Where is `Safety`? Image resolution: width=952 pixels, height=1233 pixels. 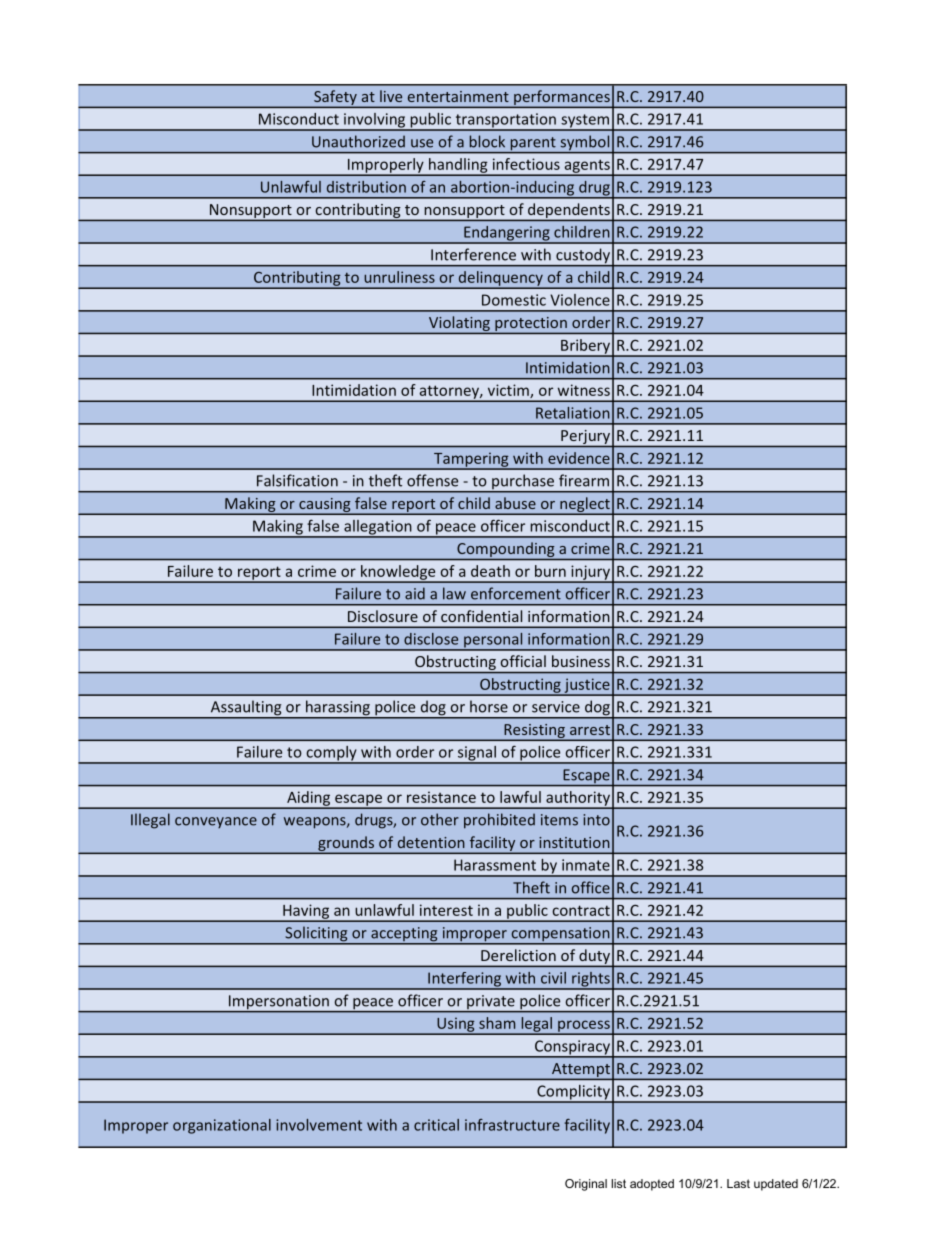
Safety is located at coordinates (335, 98).
